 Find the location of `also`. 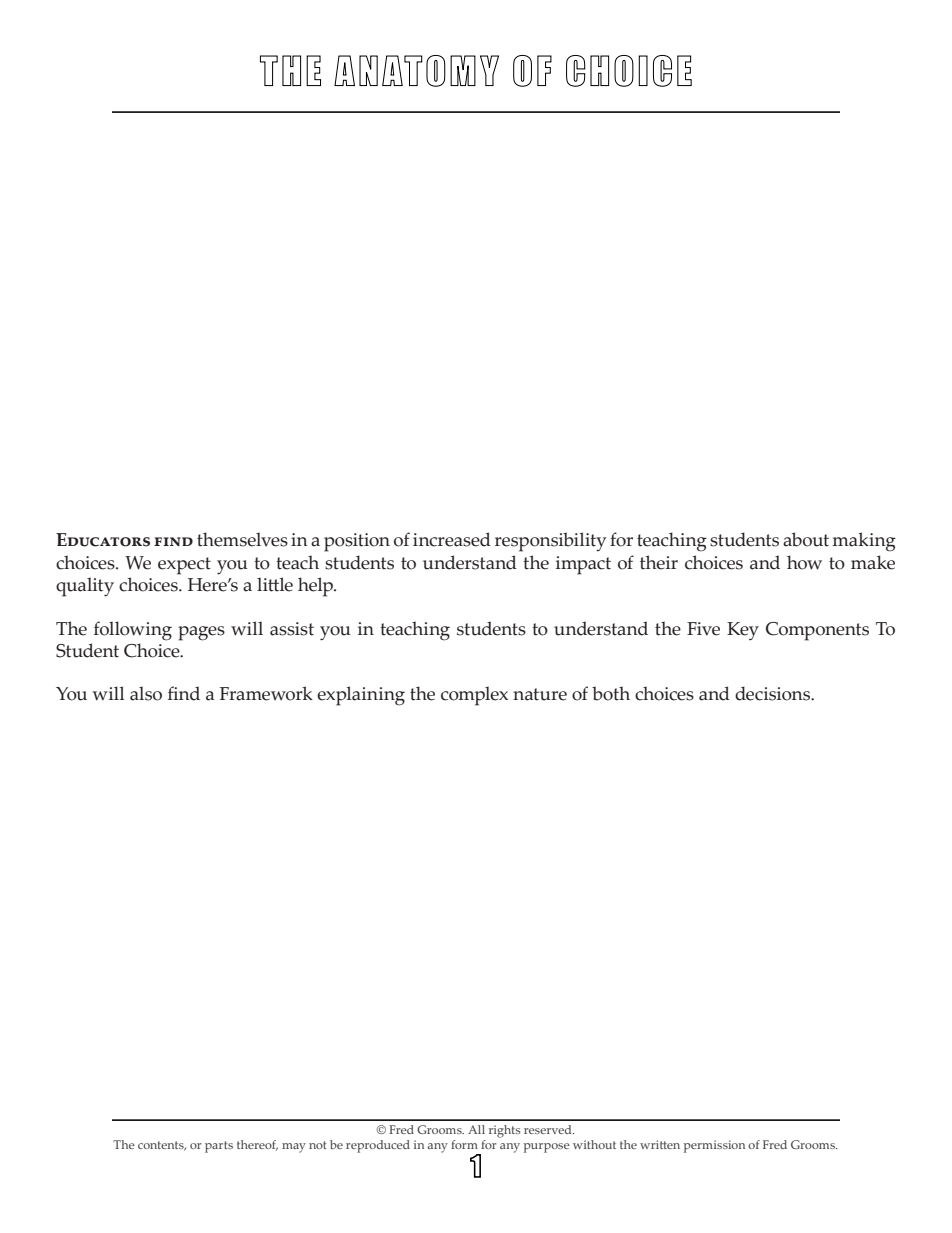

also is located at coordinates (146, 693).
